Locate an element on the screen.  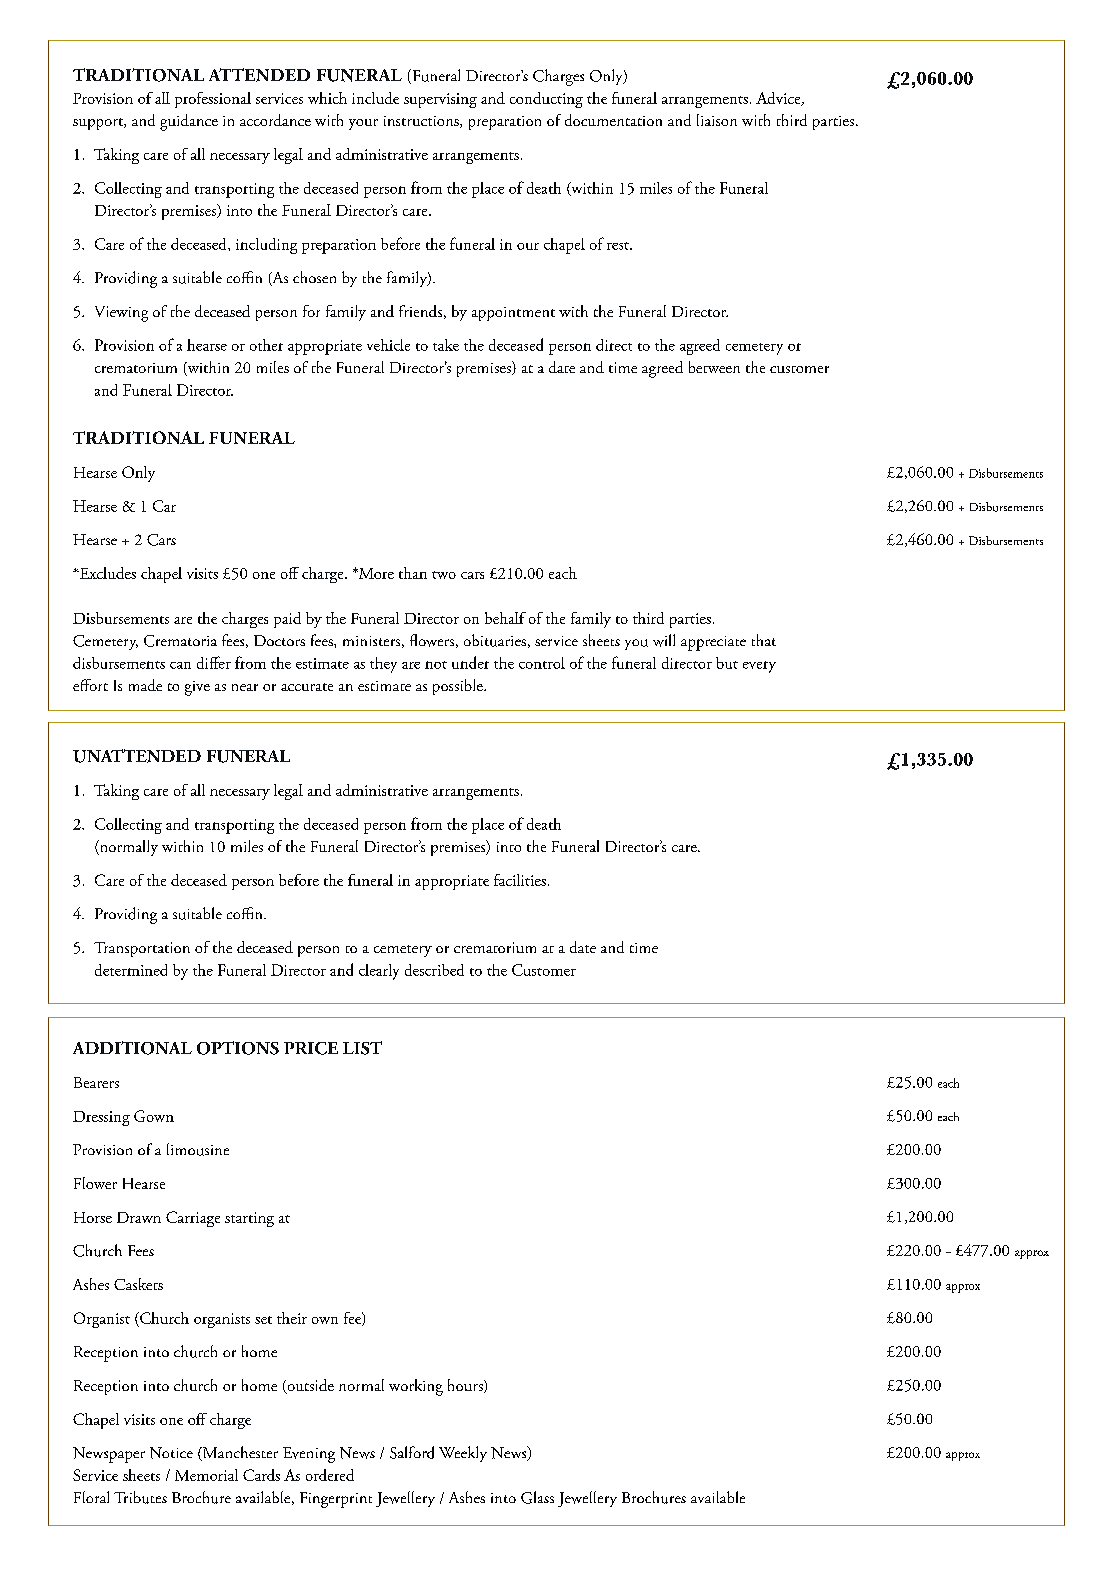
than is located at coordinates (413, 573).
